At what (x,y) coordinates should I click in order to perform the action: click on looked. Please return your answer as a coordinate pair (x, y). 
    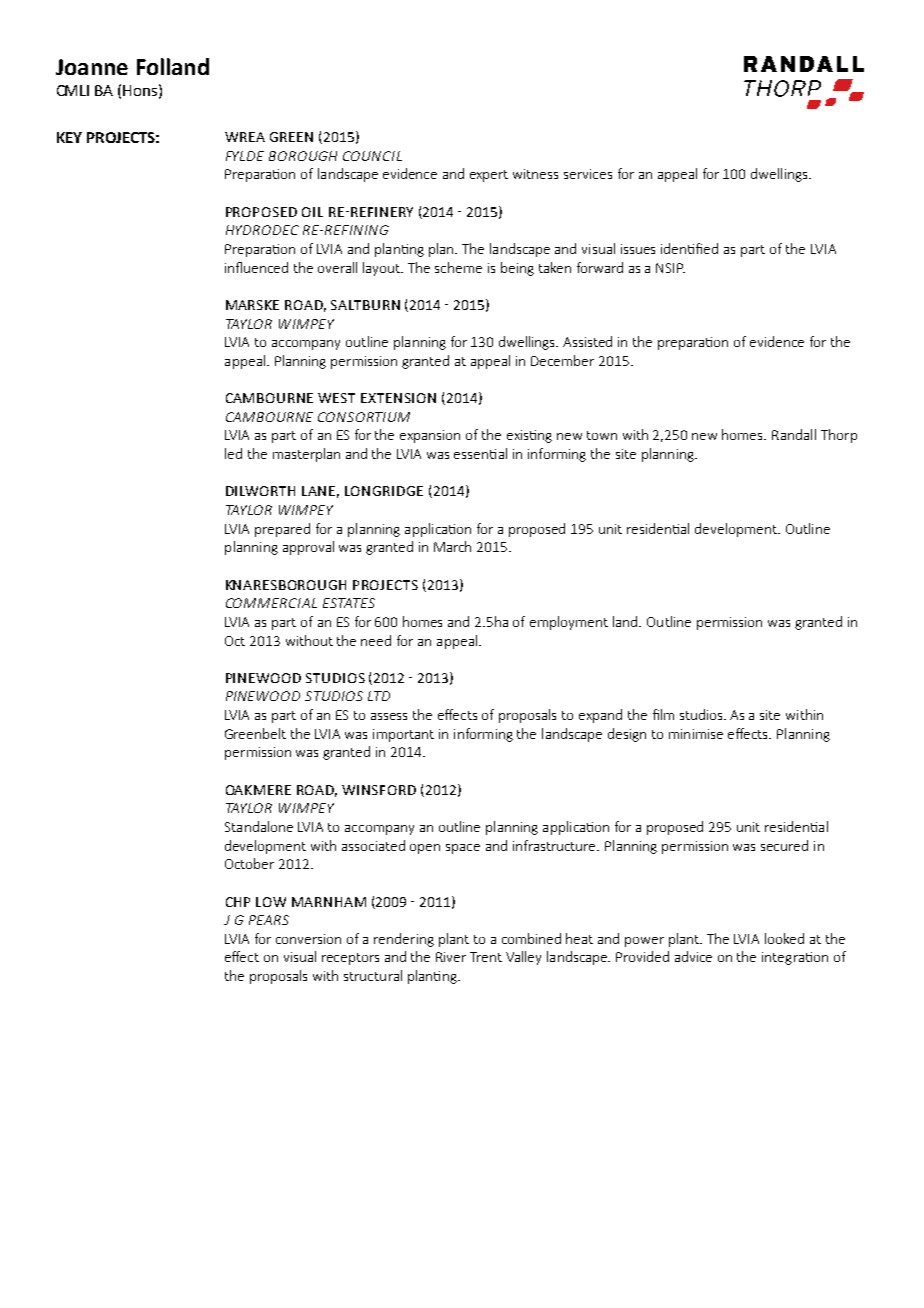
    Looking at the image, I should click on (784, 938).
